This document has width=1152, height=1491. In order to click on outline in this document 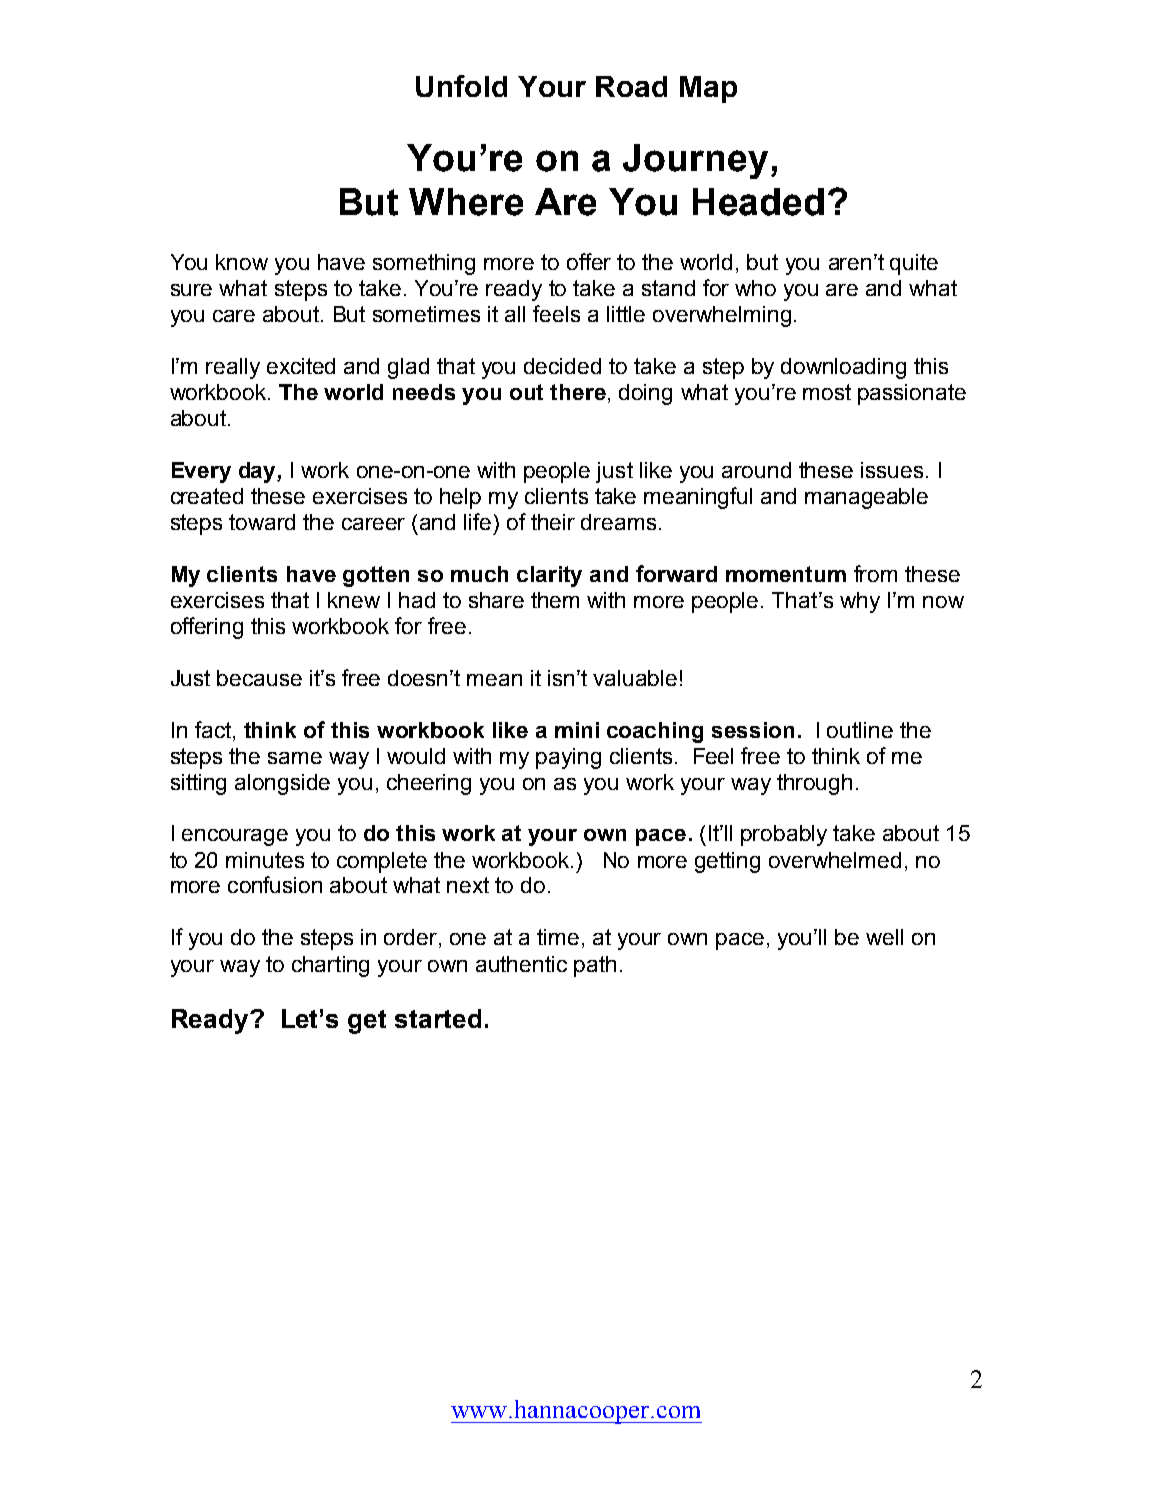, I will do `click(860, 730)`.
